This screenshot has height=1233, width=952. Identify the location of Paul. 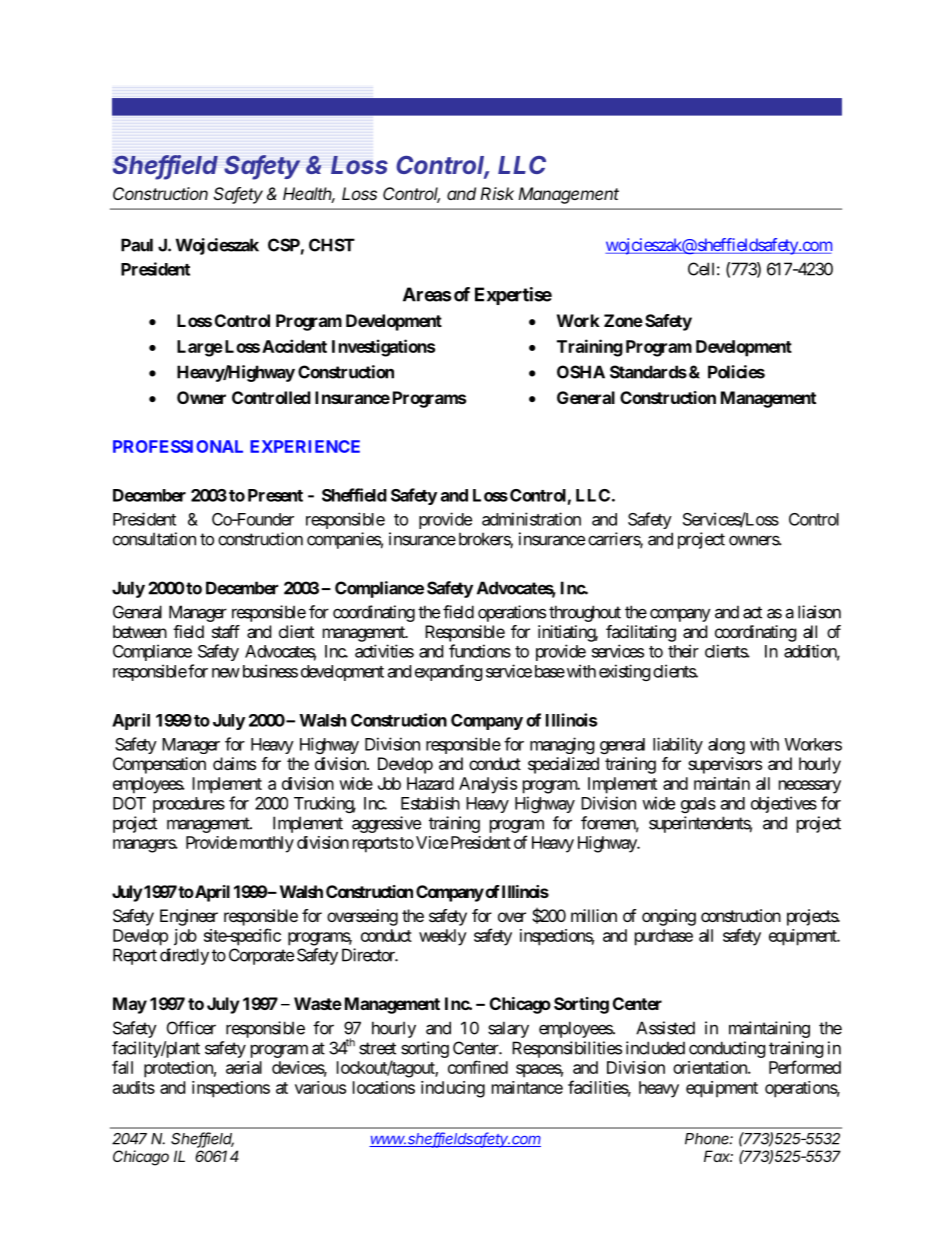
(137, 245).
